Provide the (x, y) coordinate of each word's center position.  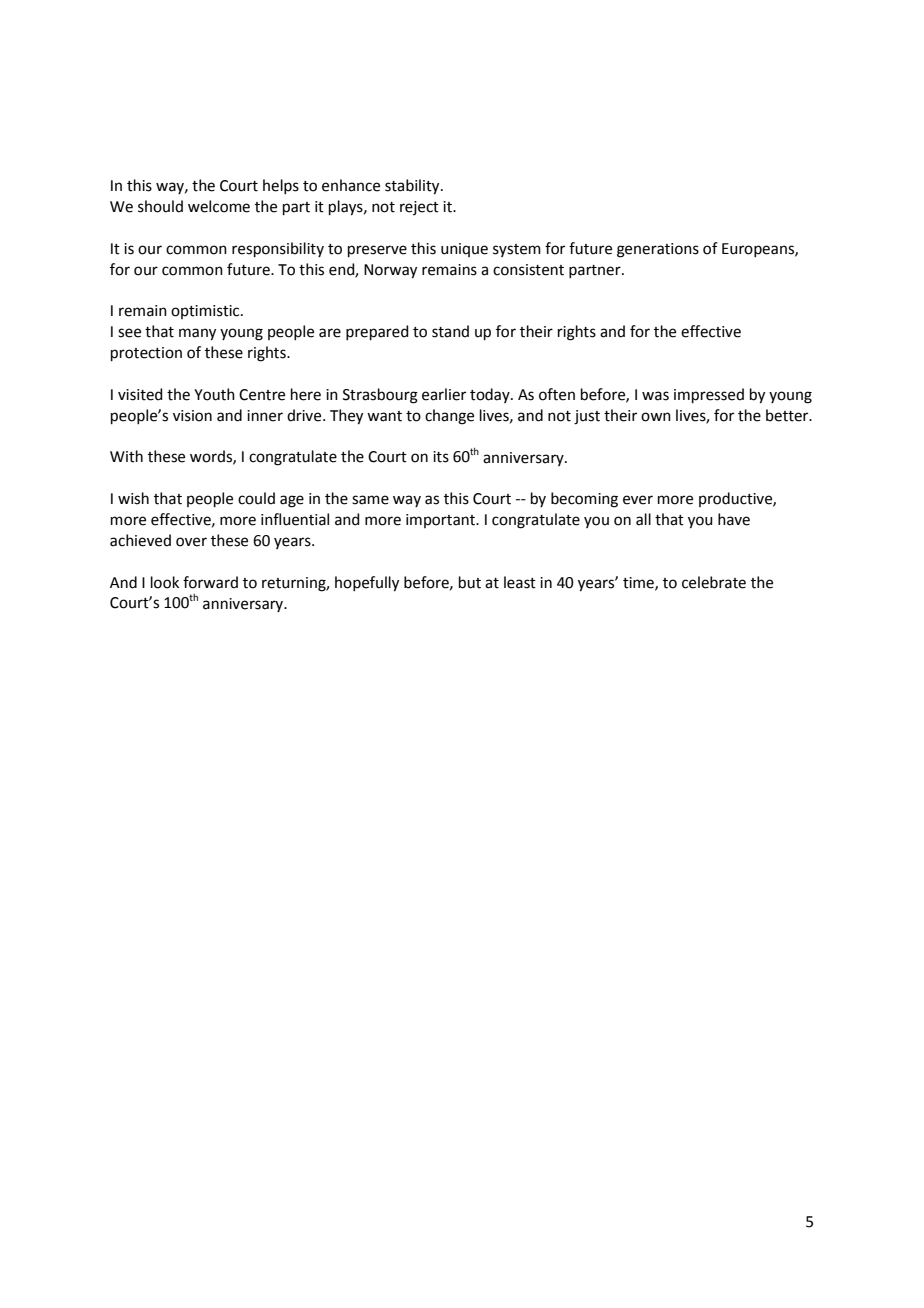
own (656, 417)
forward (210, 582)
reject (419, 208)
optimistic (206, 312)
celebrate (714, 582)
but (470, 582)
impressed (709, 395)
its (441, 457)
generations (658, 250)
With (126, 456)
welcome (219, 206)
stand (450, 331)
